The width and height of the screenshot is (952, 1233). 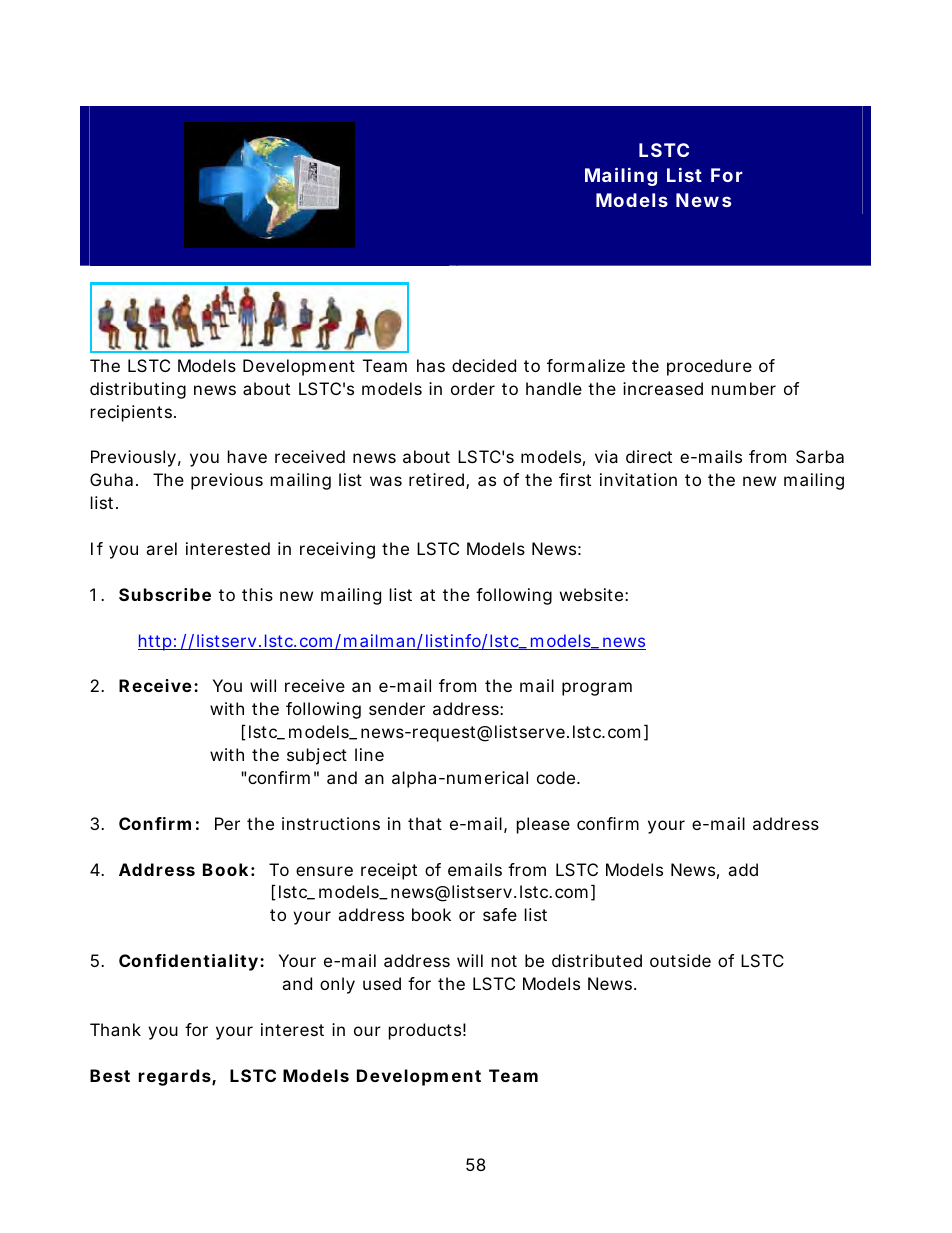 What do you see at coordinates (663, 388) in the screenshot?
I see `increased` at bounding box center [663, 388].
